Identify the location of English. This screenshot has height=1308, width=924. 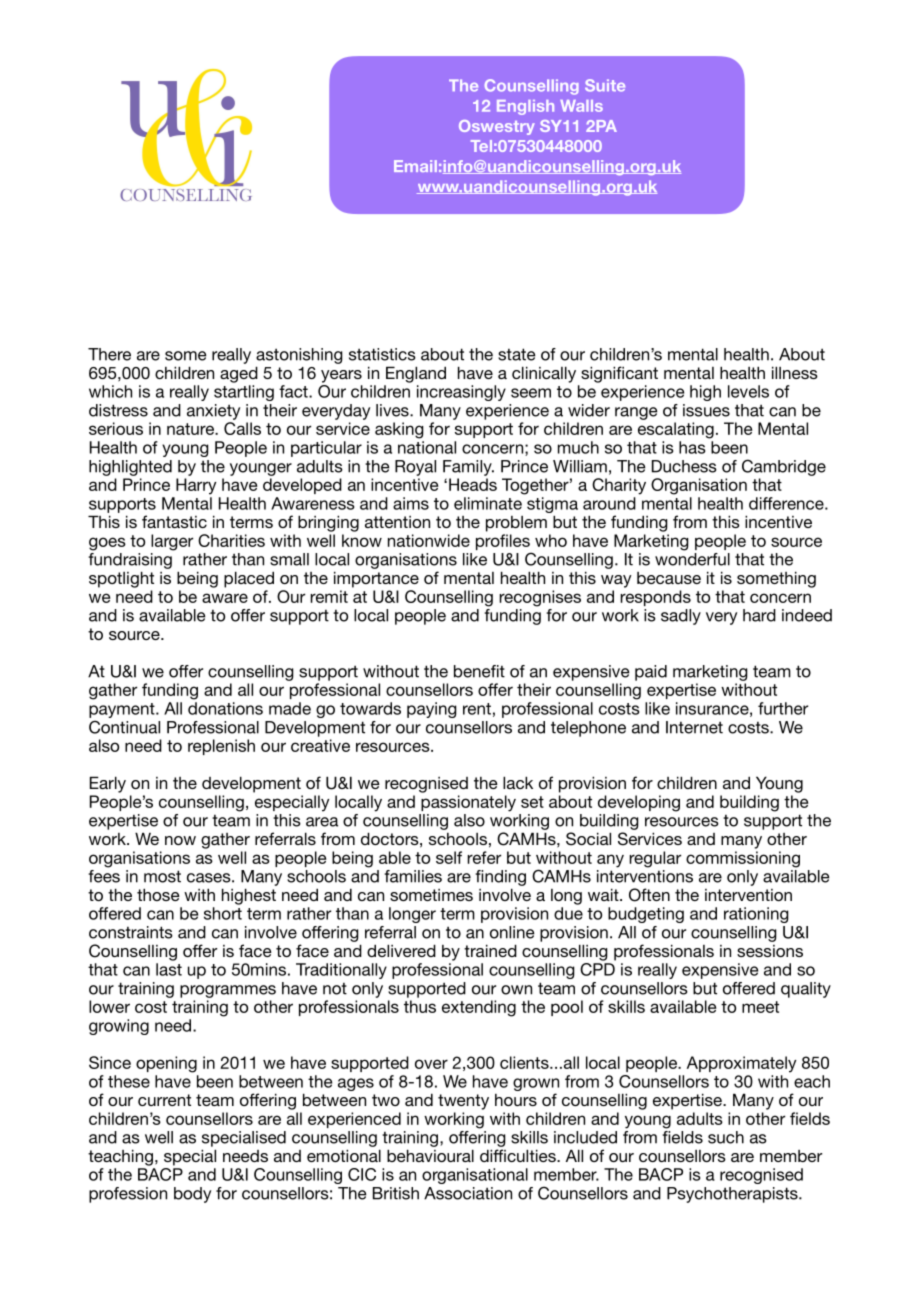
(525, 107).
